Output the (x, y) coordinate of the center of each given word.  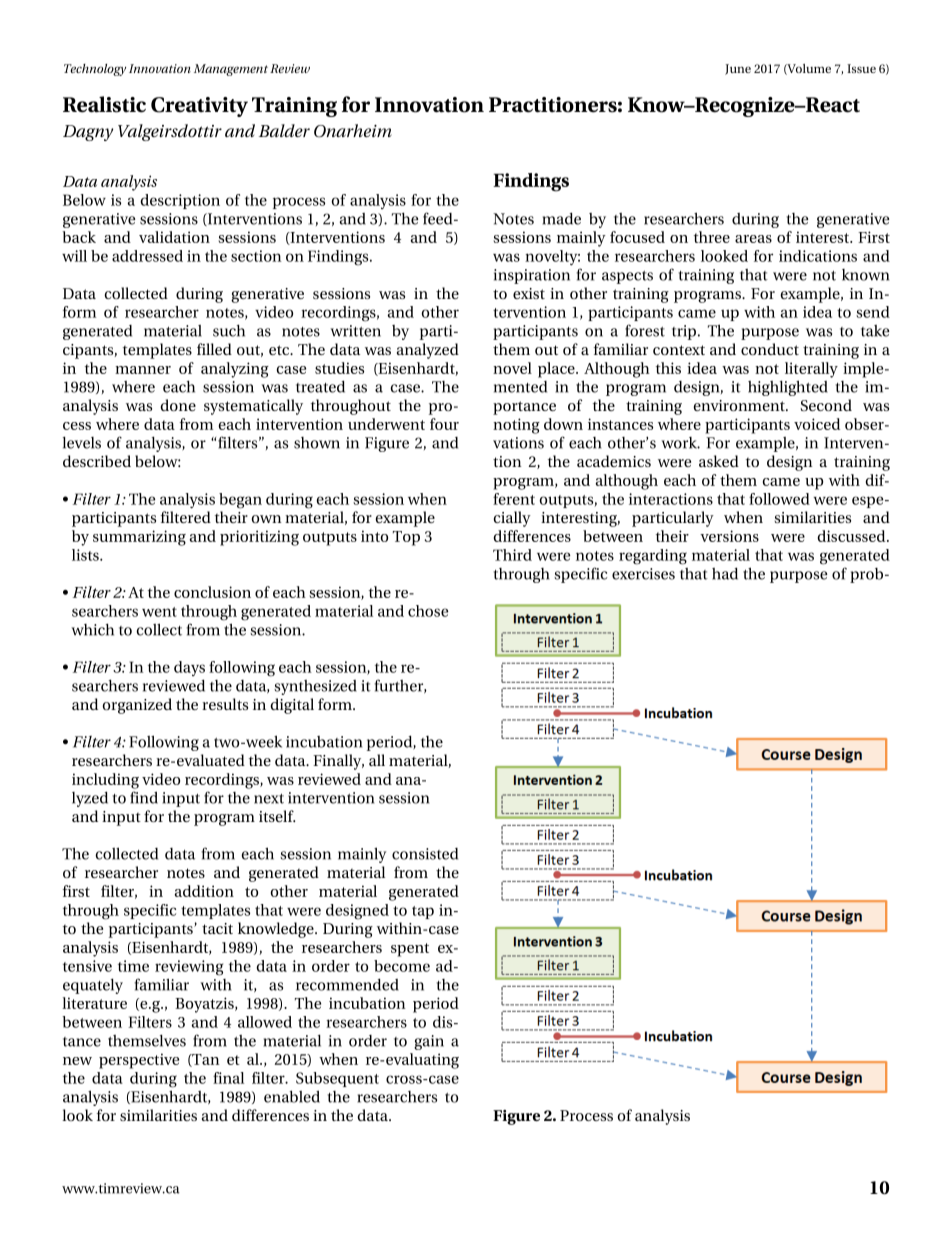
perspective (139, 1061)
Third (512, 555)
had (725, 573)
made (562, 218)
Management (231, 70)
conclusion (212, 592)
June (738, 69)
